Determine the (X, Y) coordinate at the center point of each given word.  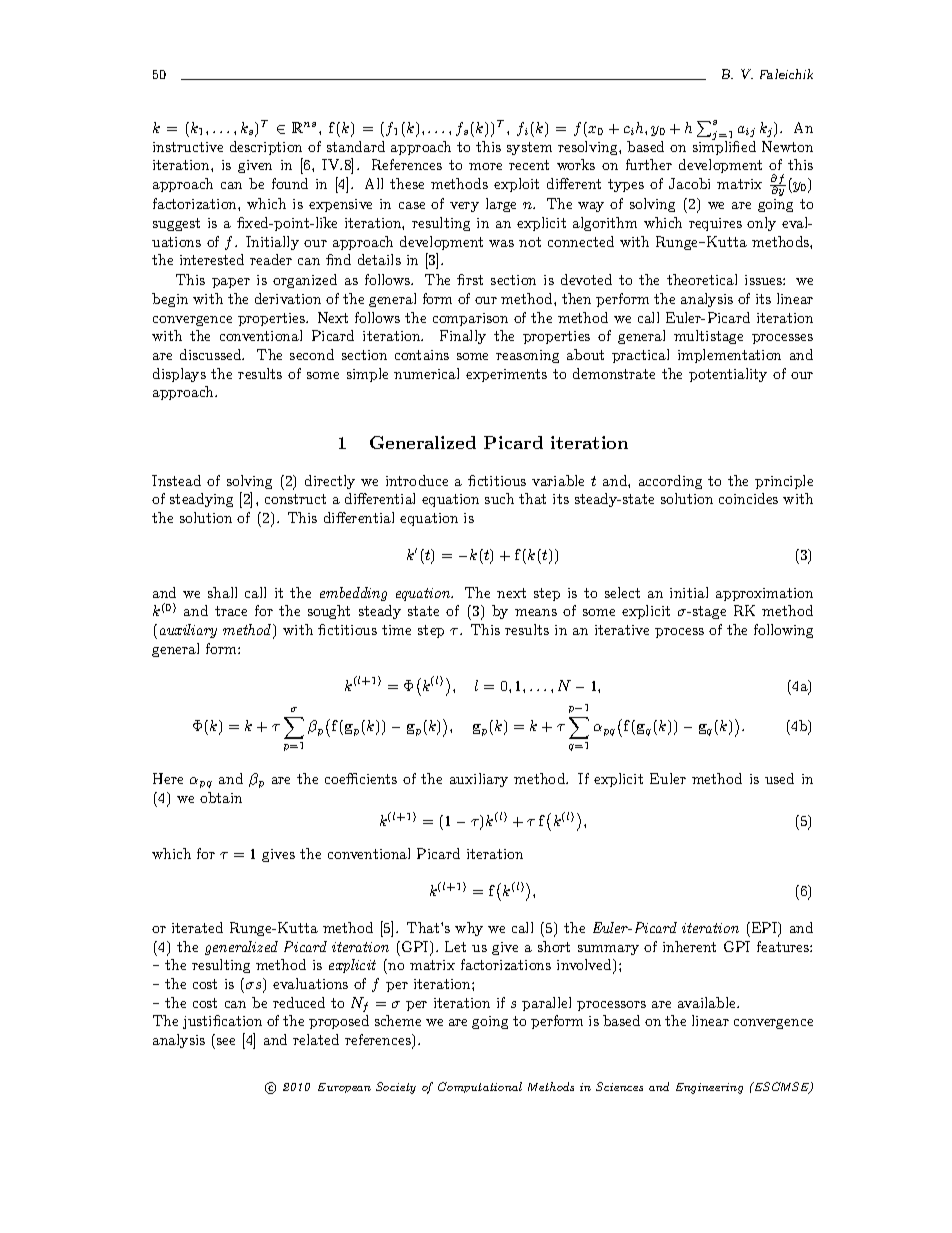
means (536, 612)
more (485, 166)
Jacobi (689, 183)
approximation (764, 594)
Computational (480, 1087)
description (266, 148)
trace (231, 611)
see (226, 1041)
